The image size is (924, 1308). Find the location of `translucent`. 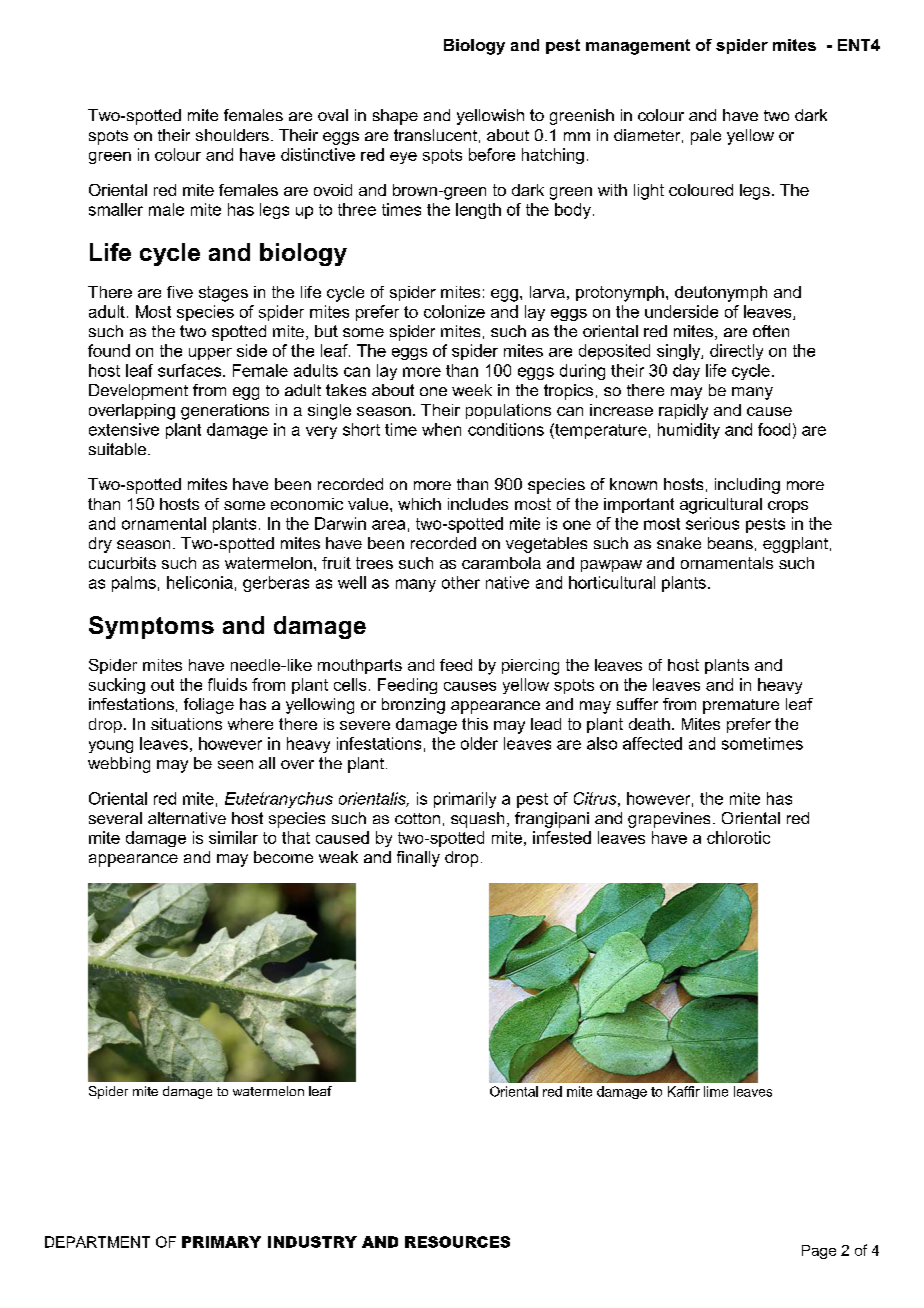

translucent is located at coordinates (435, 135).
